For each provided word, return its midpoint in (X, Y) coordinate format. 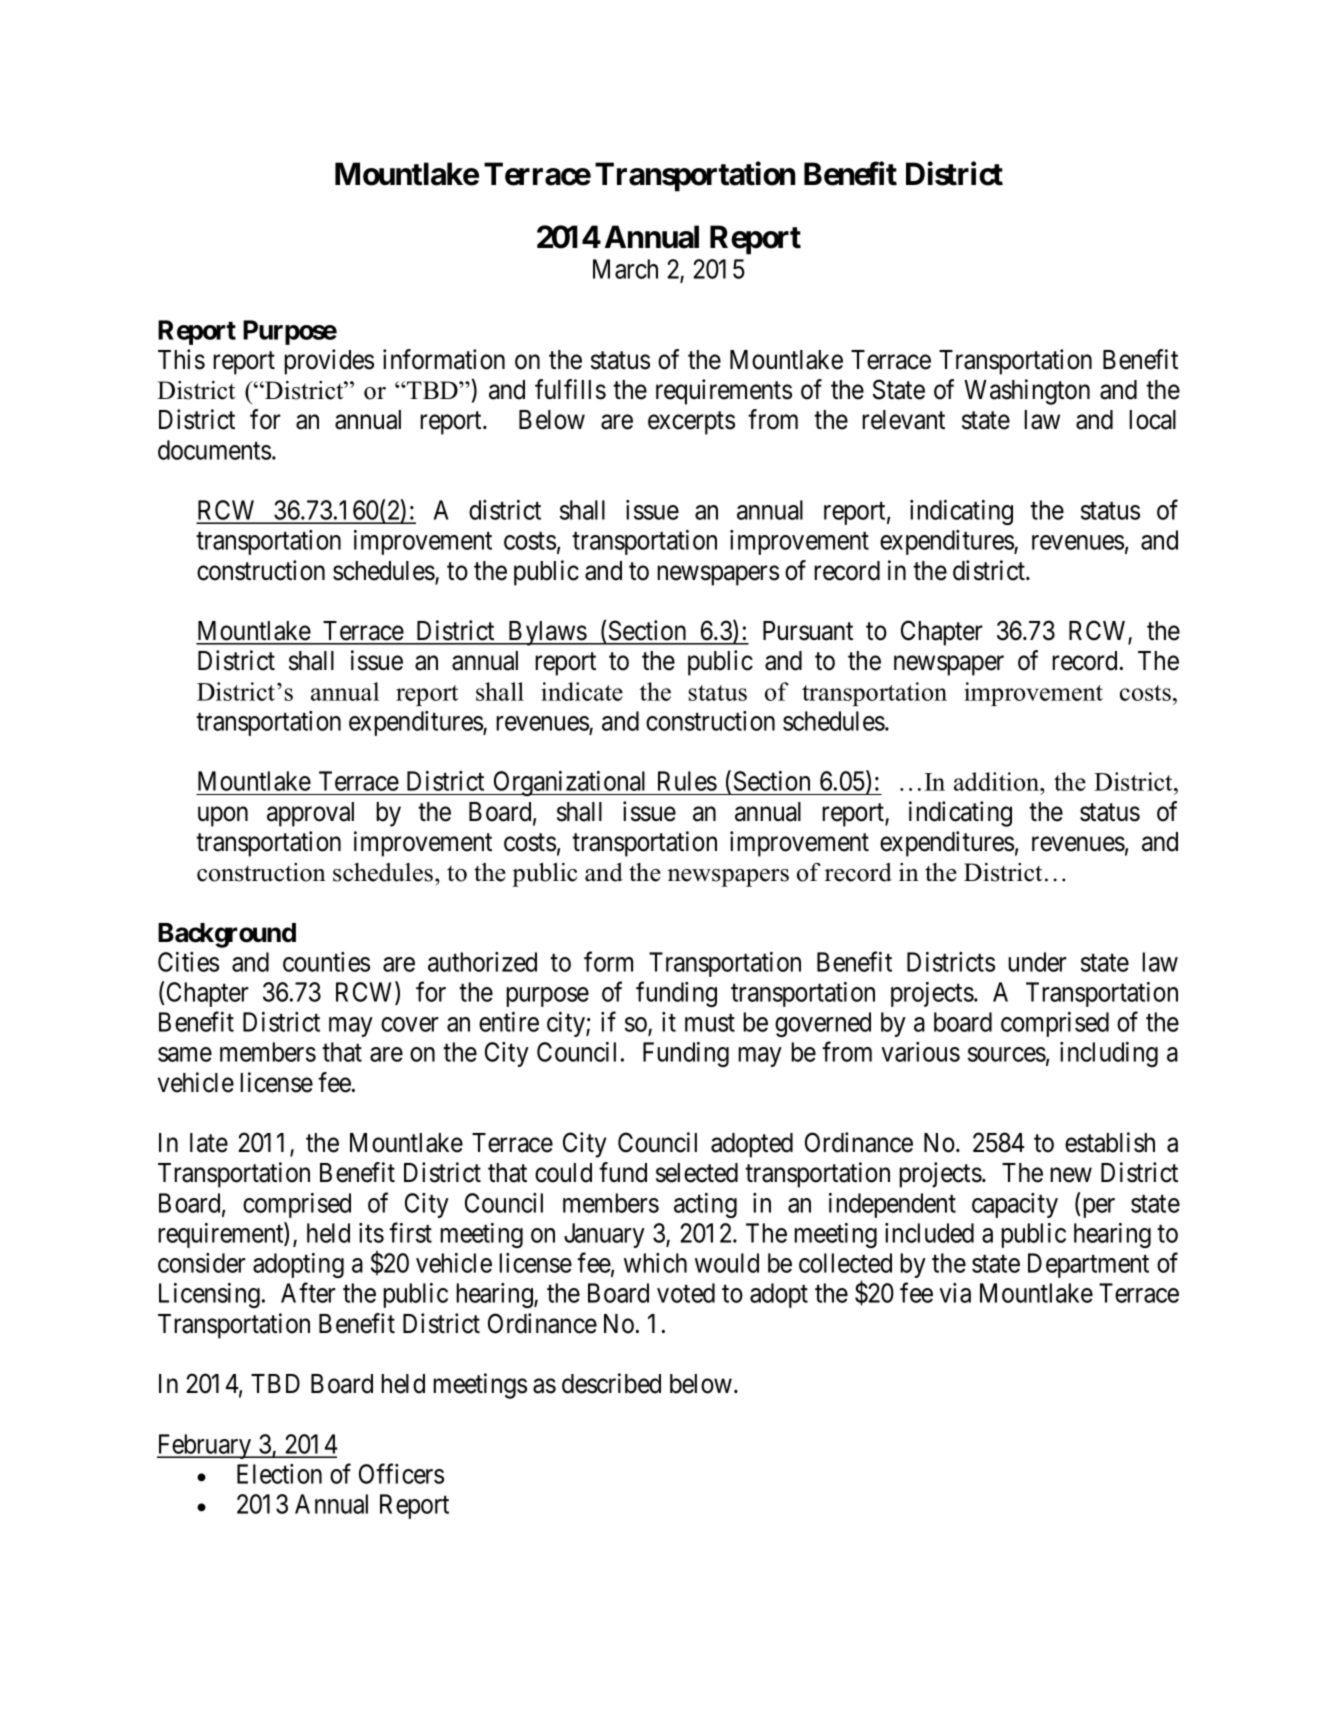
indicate (582, 691)
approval (310, 814)
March (625, 269)
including (1109, 1054)
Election (279, 1474)
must (710, 1023)
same (185, 1054)
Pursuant (808, 631)
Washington (1027, 392)
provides (329, 362)
